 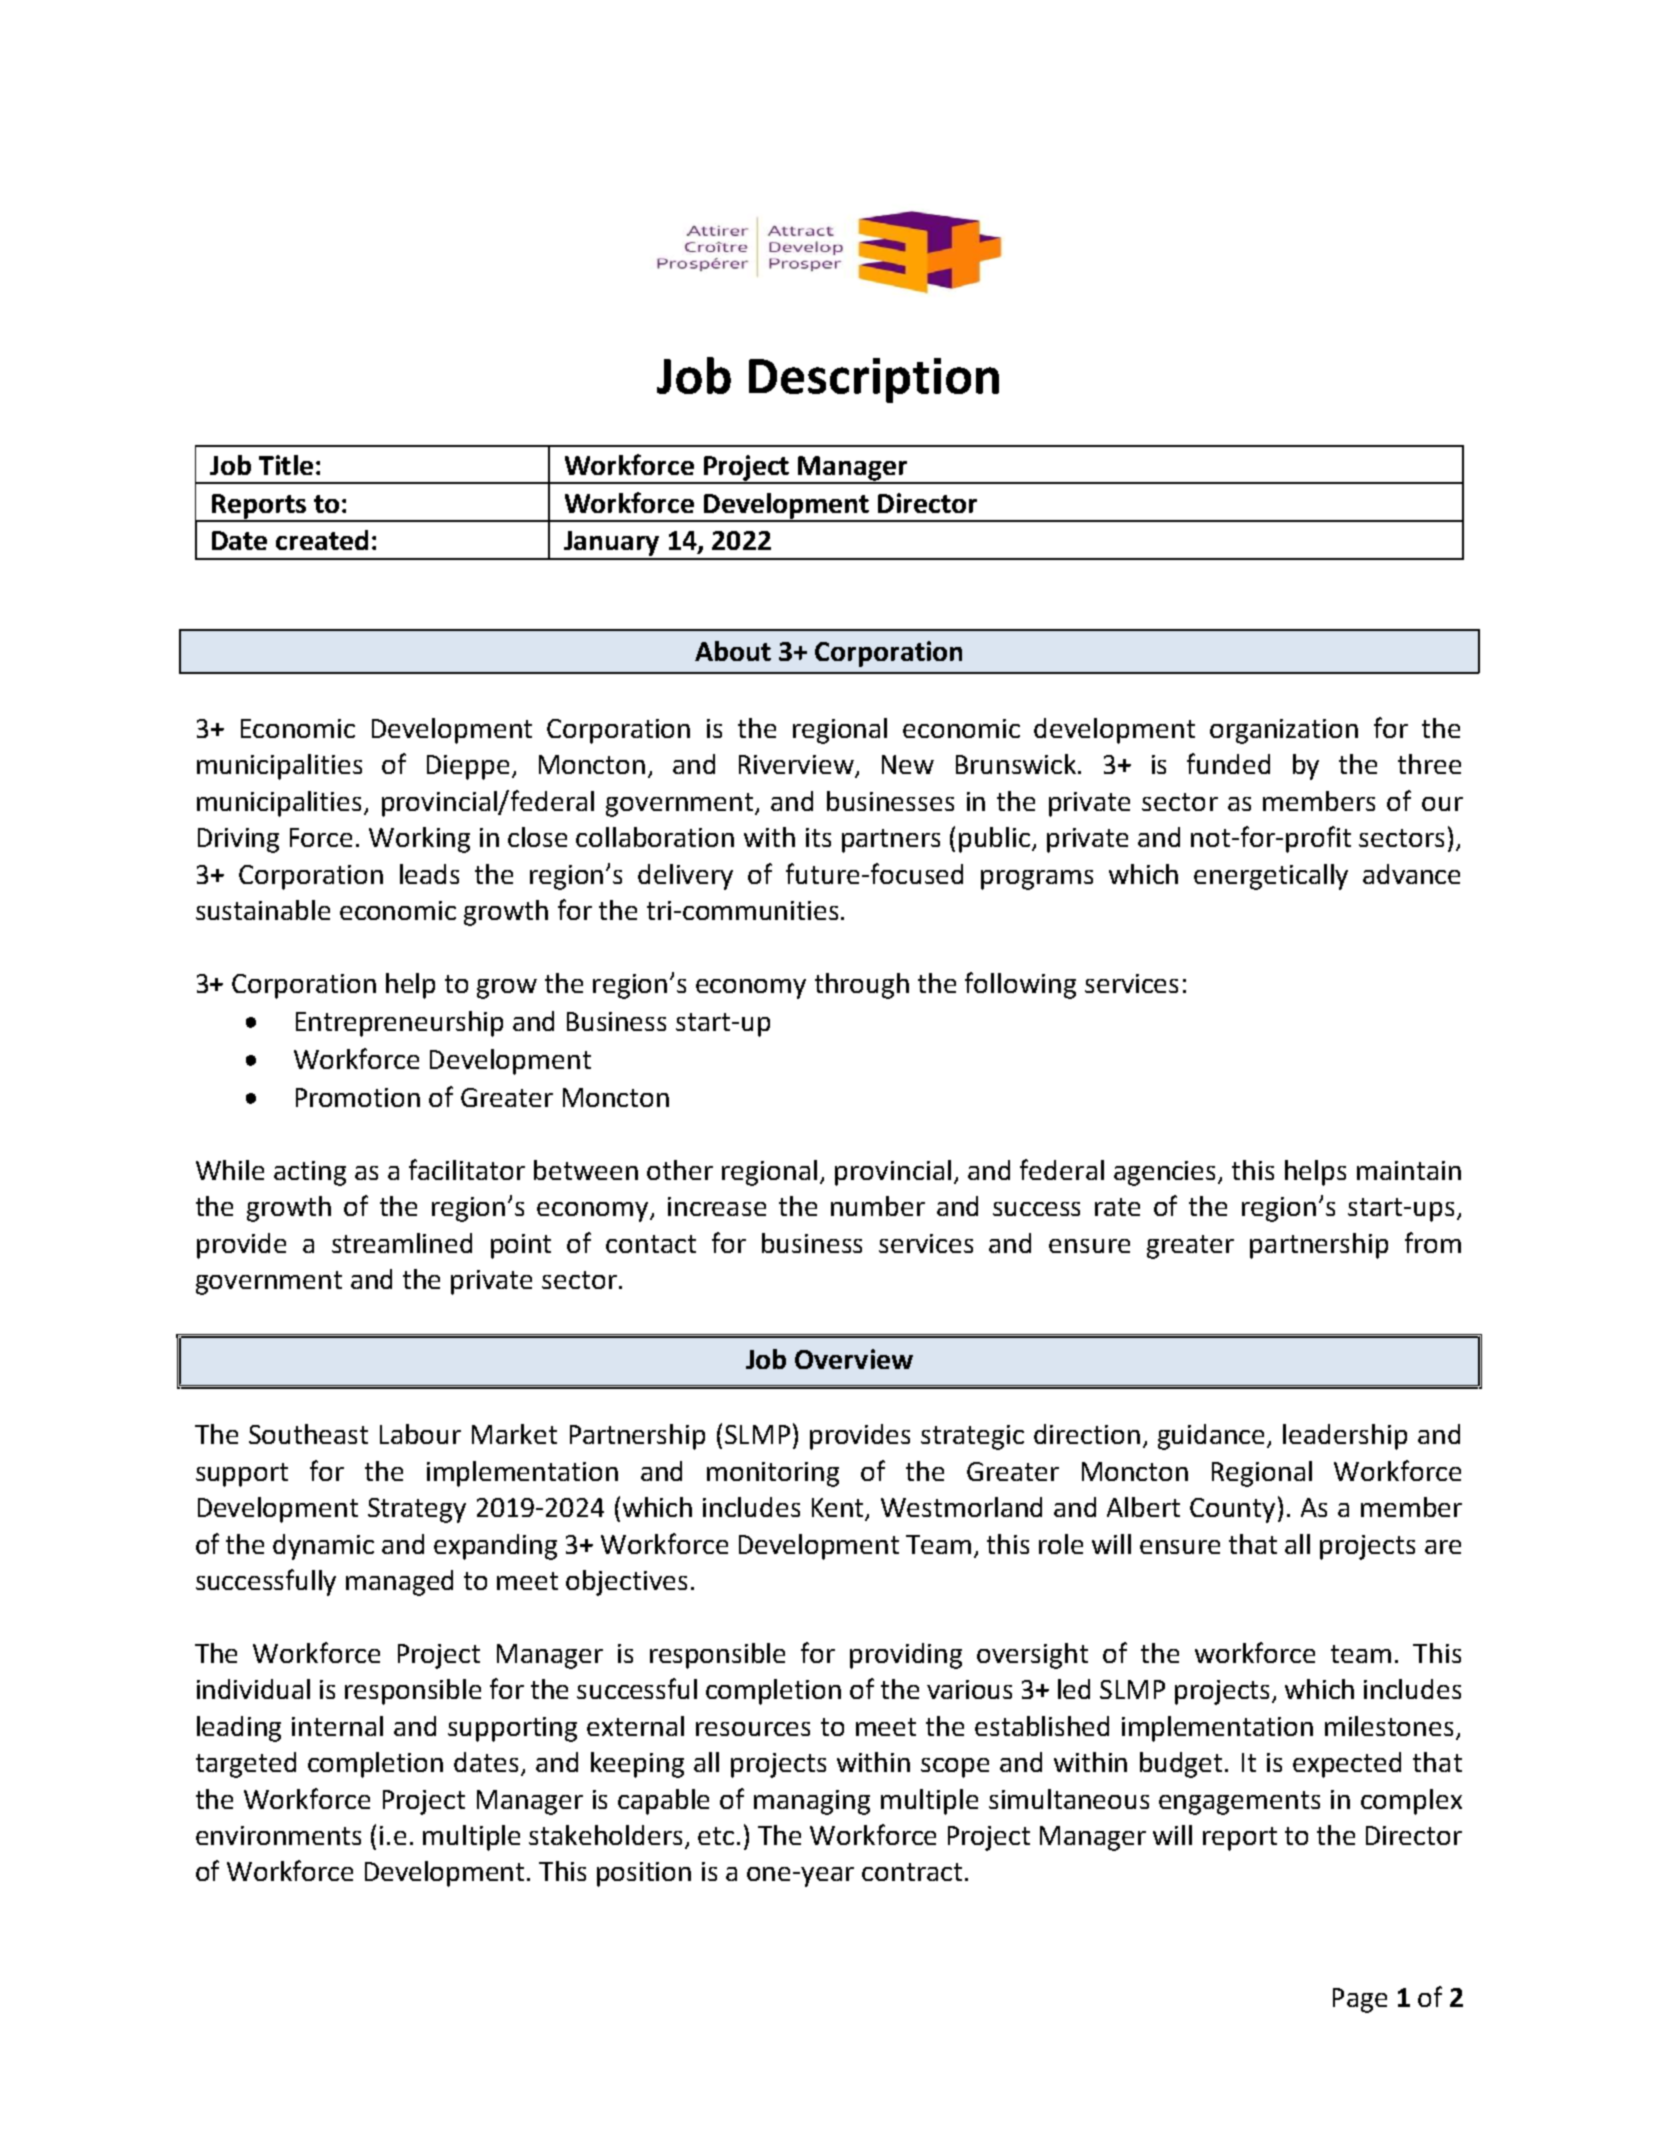 What do you see at coordinates (773, 1474) in the screenshot?
I see `monitoring` at bounding box center [773, 1474].
